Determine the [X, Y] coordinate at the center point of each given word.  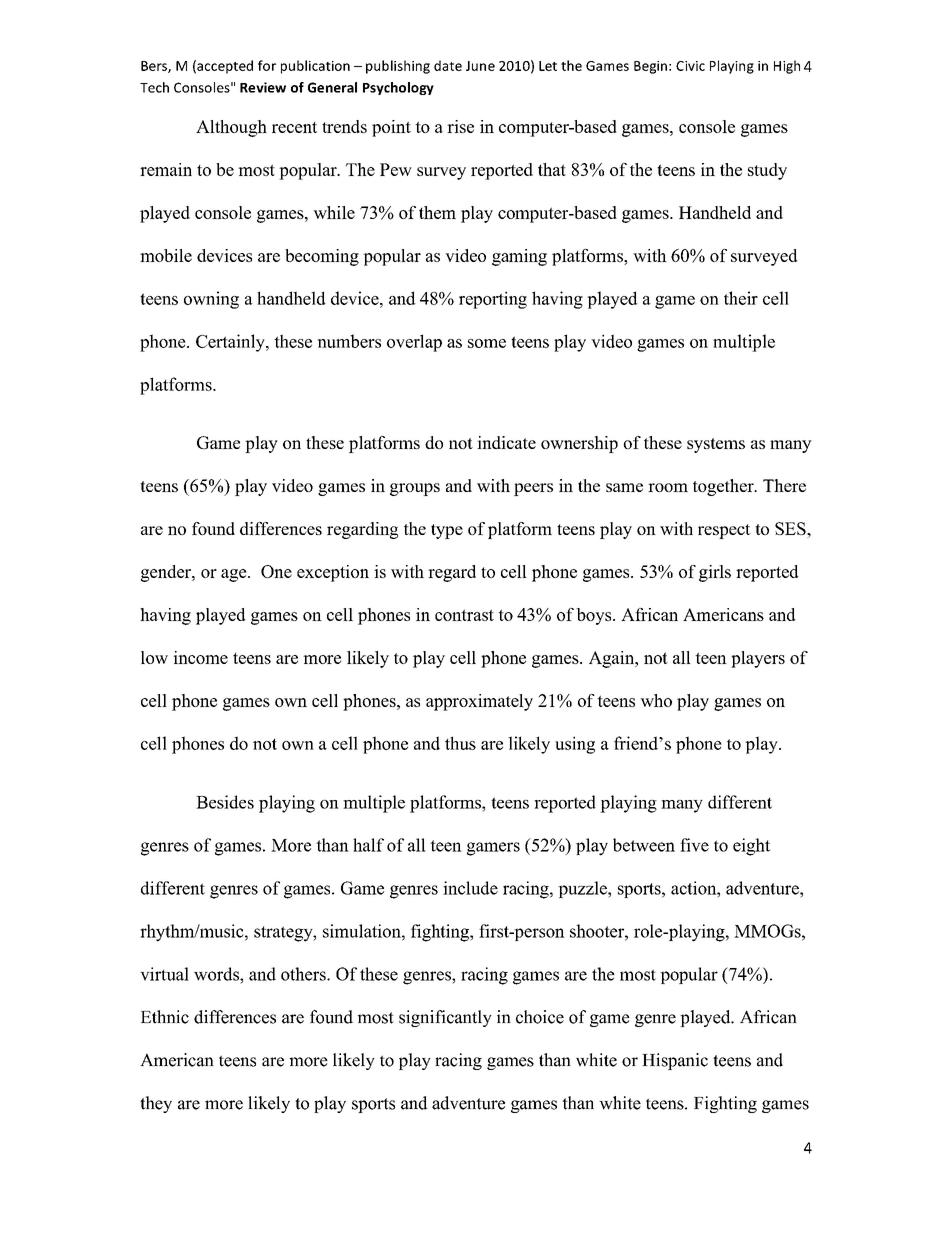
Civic [690, 66]
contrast [464, 615]
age [235, 575]
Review [263, 87]
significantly [445, 1018]
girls [715, 573]
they [156, 1104]
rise [460, 126]
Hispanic [675, 1061]
